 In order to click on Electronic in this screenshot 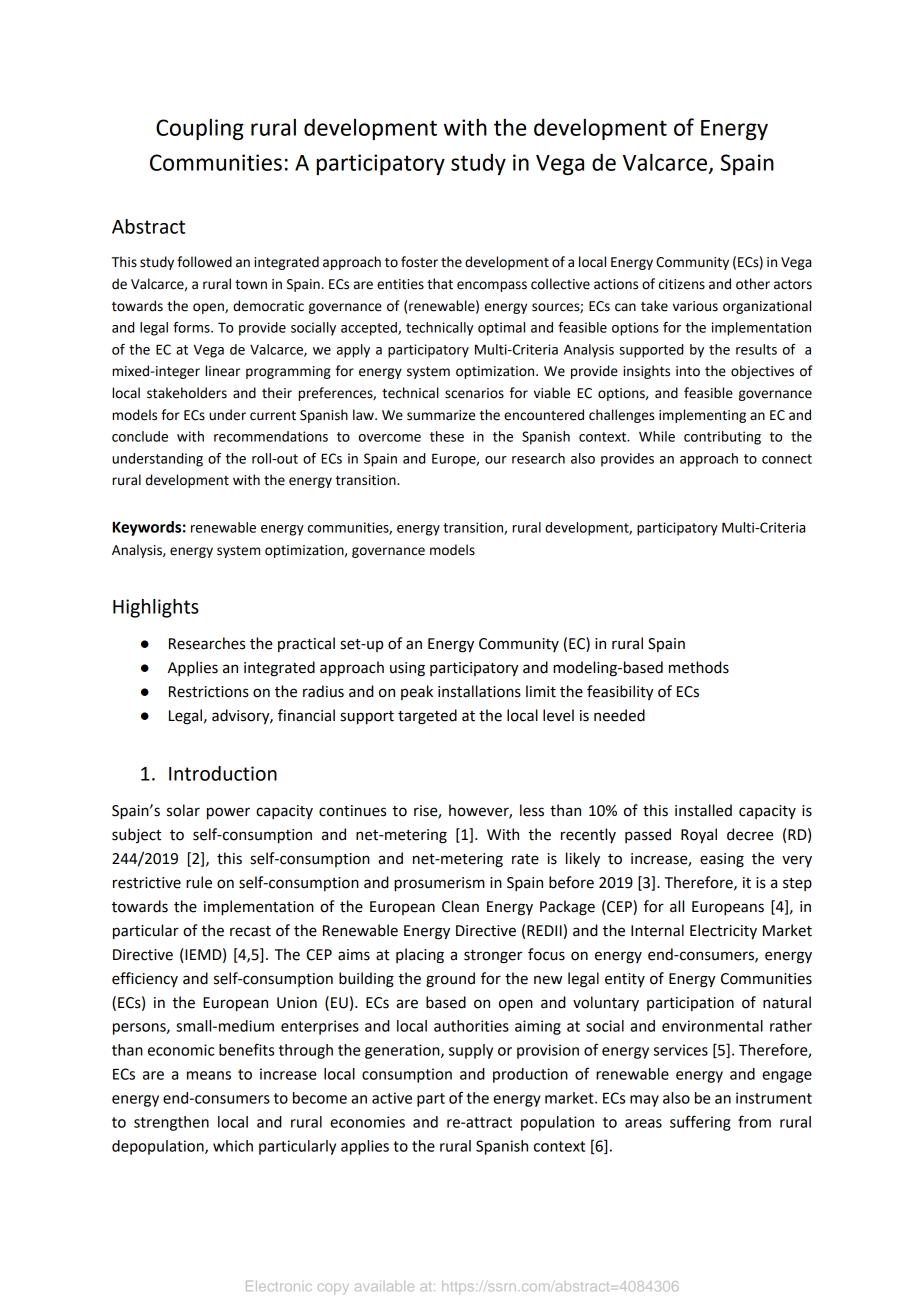, I will do `click(279, 1286)`.
